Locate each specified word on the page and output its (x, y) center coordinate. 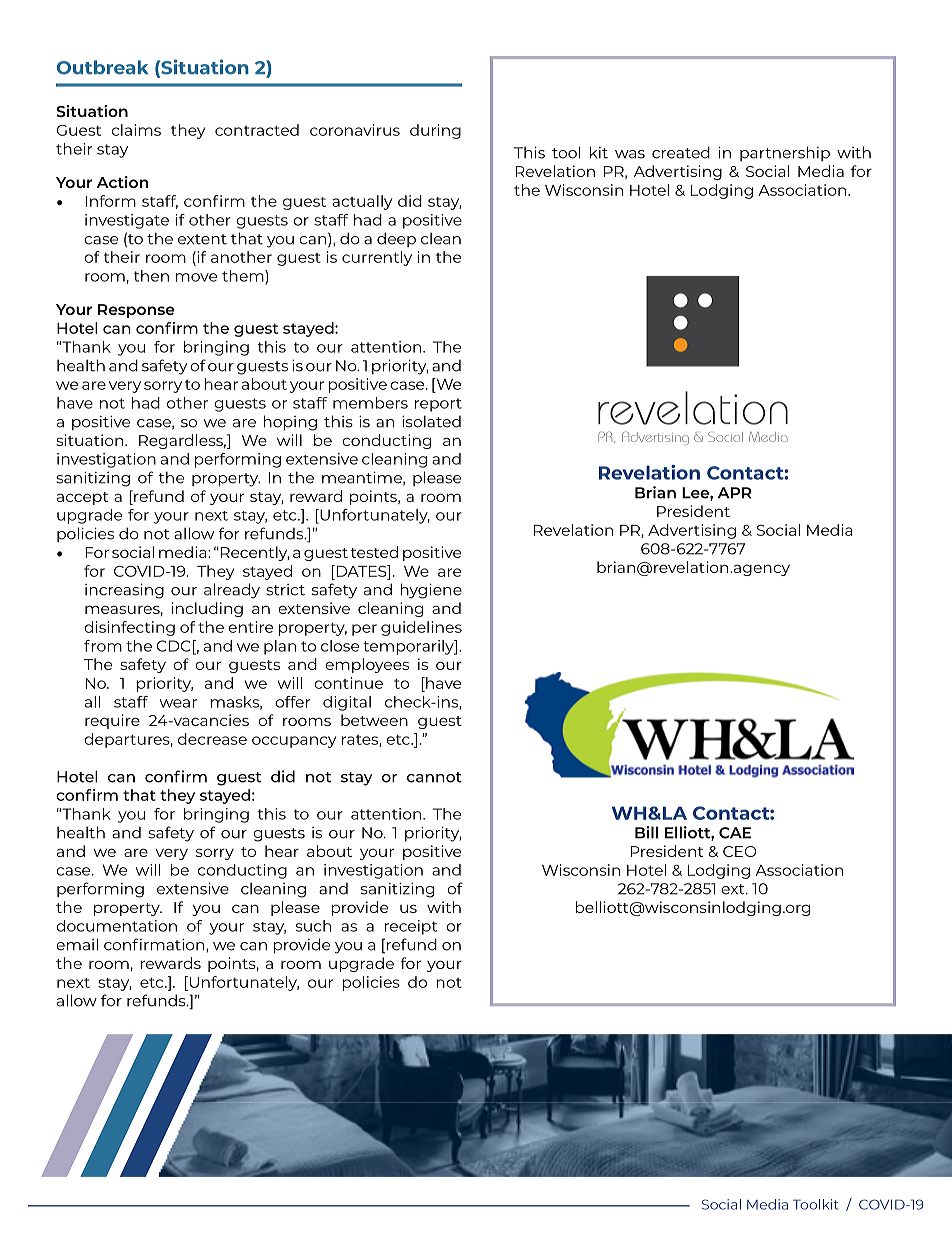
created (681, 152)
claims (136, 130)
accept (82, 498)
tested (374, 552)
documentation (116, 926)
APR (735, 493)
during (435, 131)
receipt (410, 927)
